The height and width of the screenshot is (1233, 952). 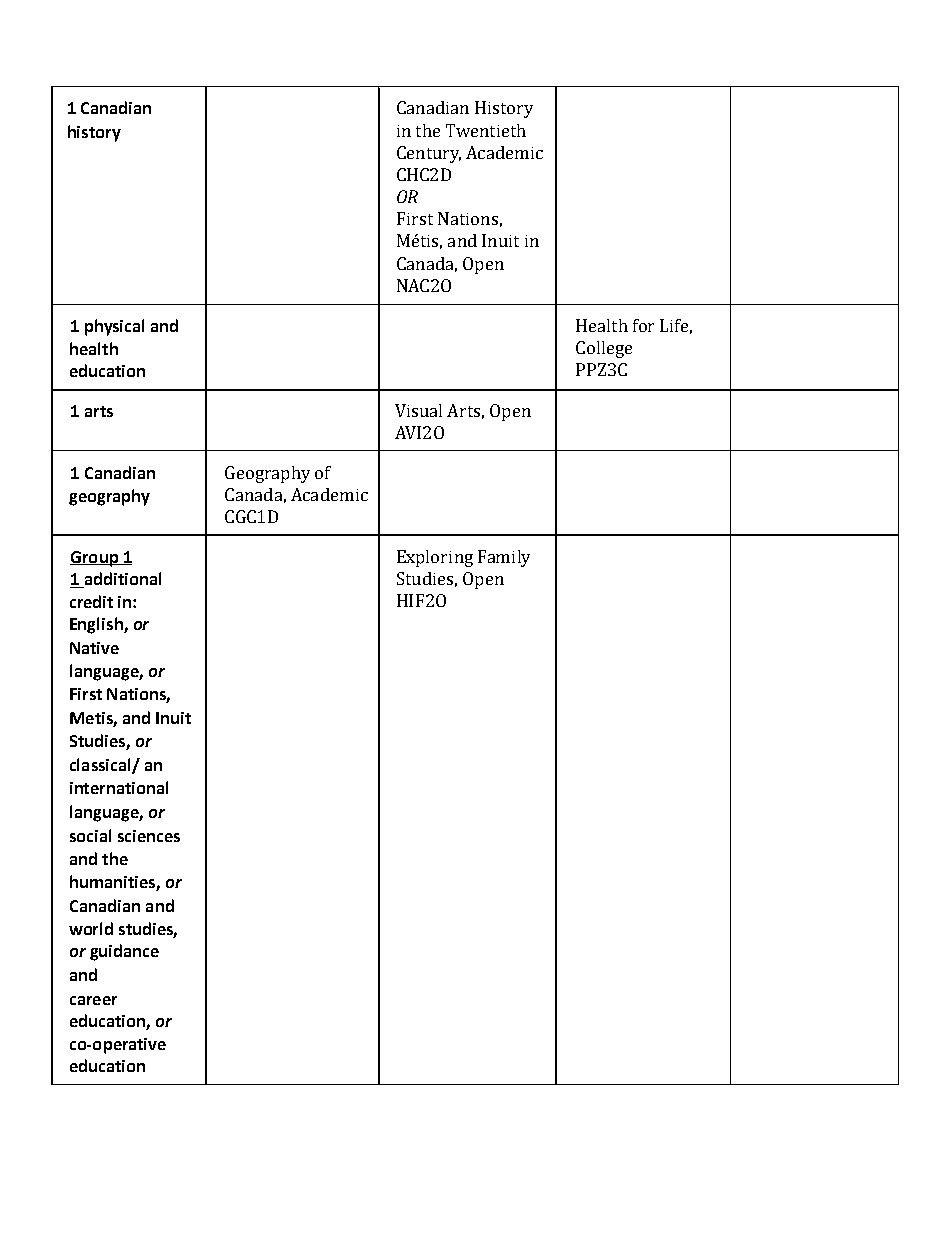 I want to click on additional, so click(x=121, y=580).
